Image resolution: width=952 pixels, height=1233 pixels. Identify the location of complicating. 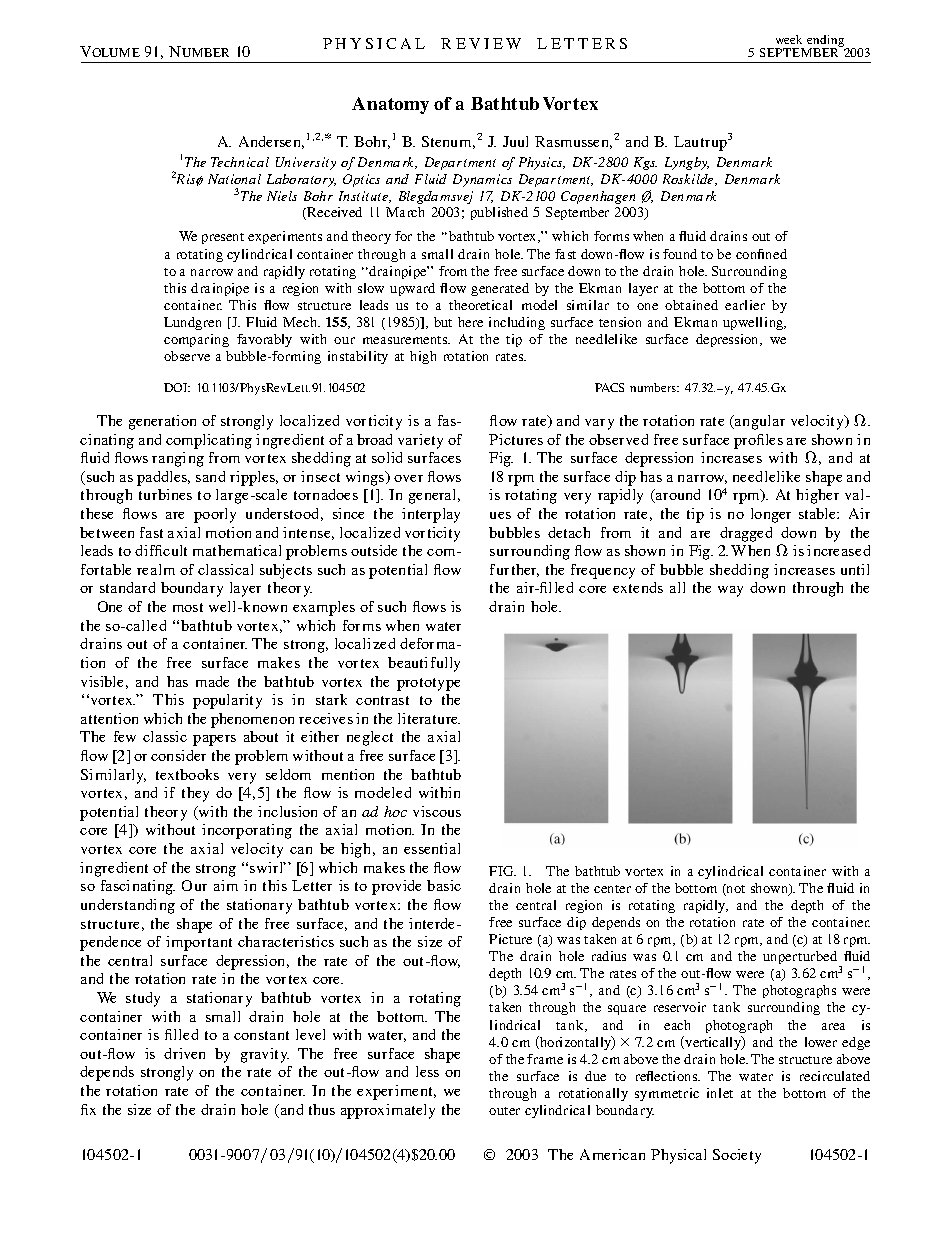
(209, 441).
